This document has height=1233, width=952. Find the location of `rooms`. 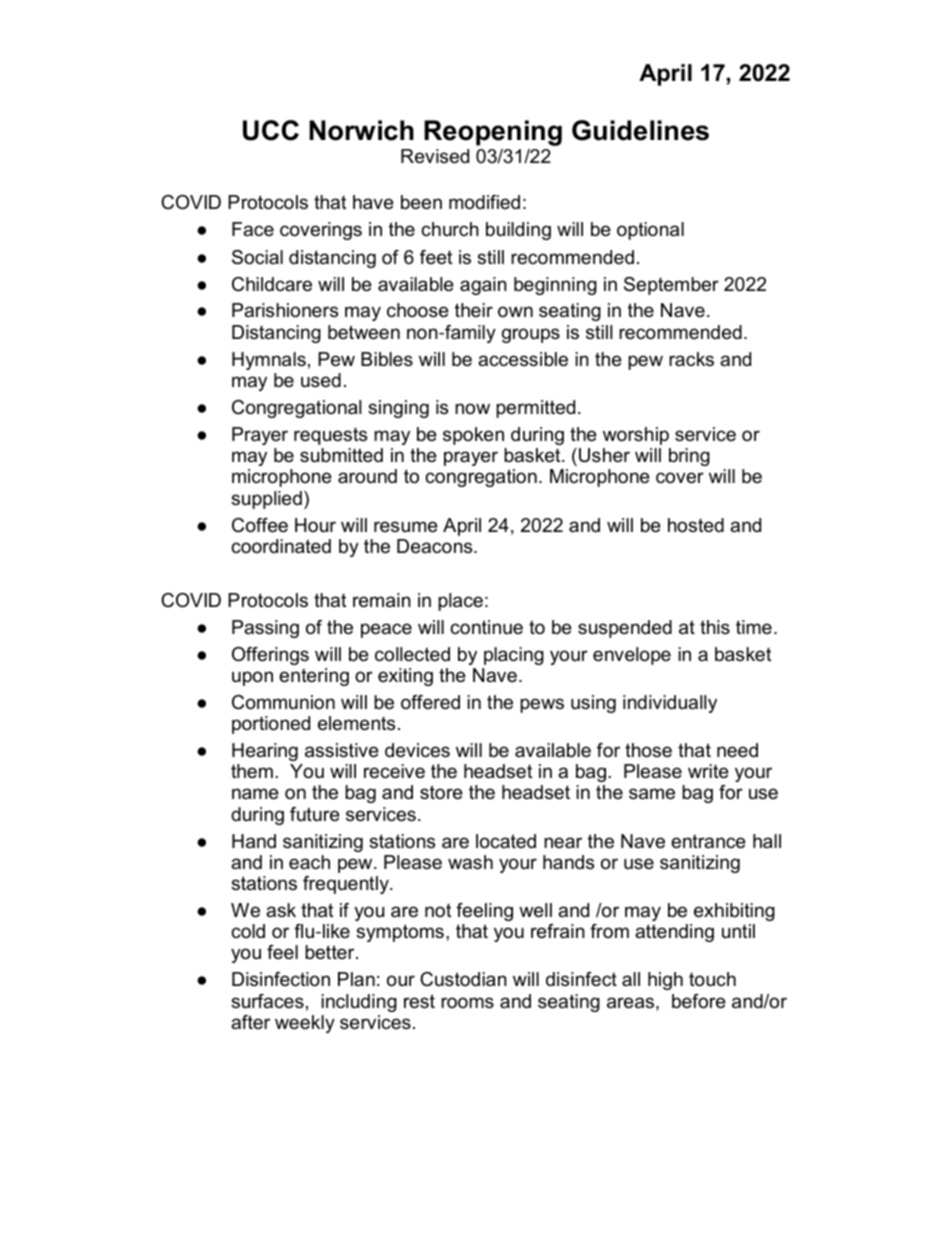

rooms is located at coordinates (467, 1003).
